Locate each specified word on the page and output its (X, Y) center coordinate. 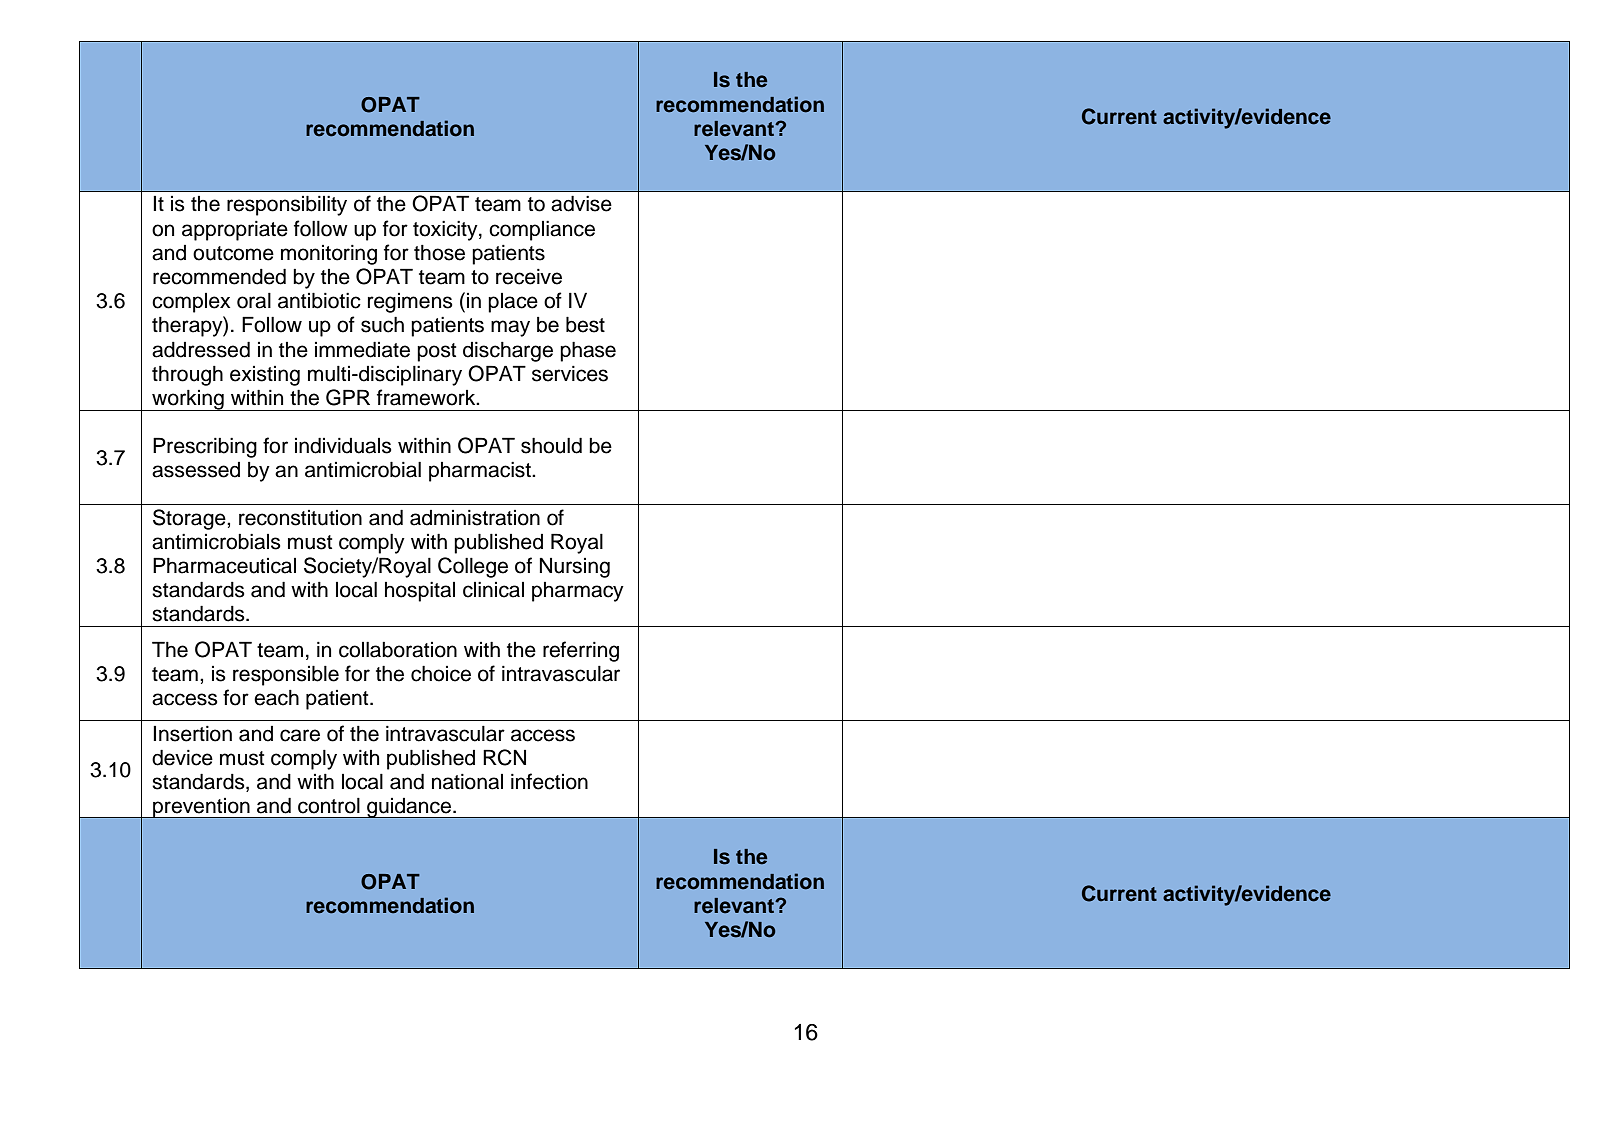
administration (475, 518)
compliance (542, 231)
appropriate (235, 231)
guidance (409, 808)
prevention (201, 808)
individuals (343, 445)
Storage (190, 519)
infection (549, 781)
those (439, 253)
